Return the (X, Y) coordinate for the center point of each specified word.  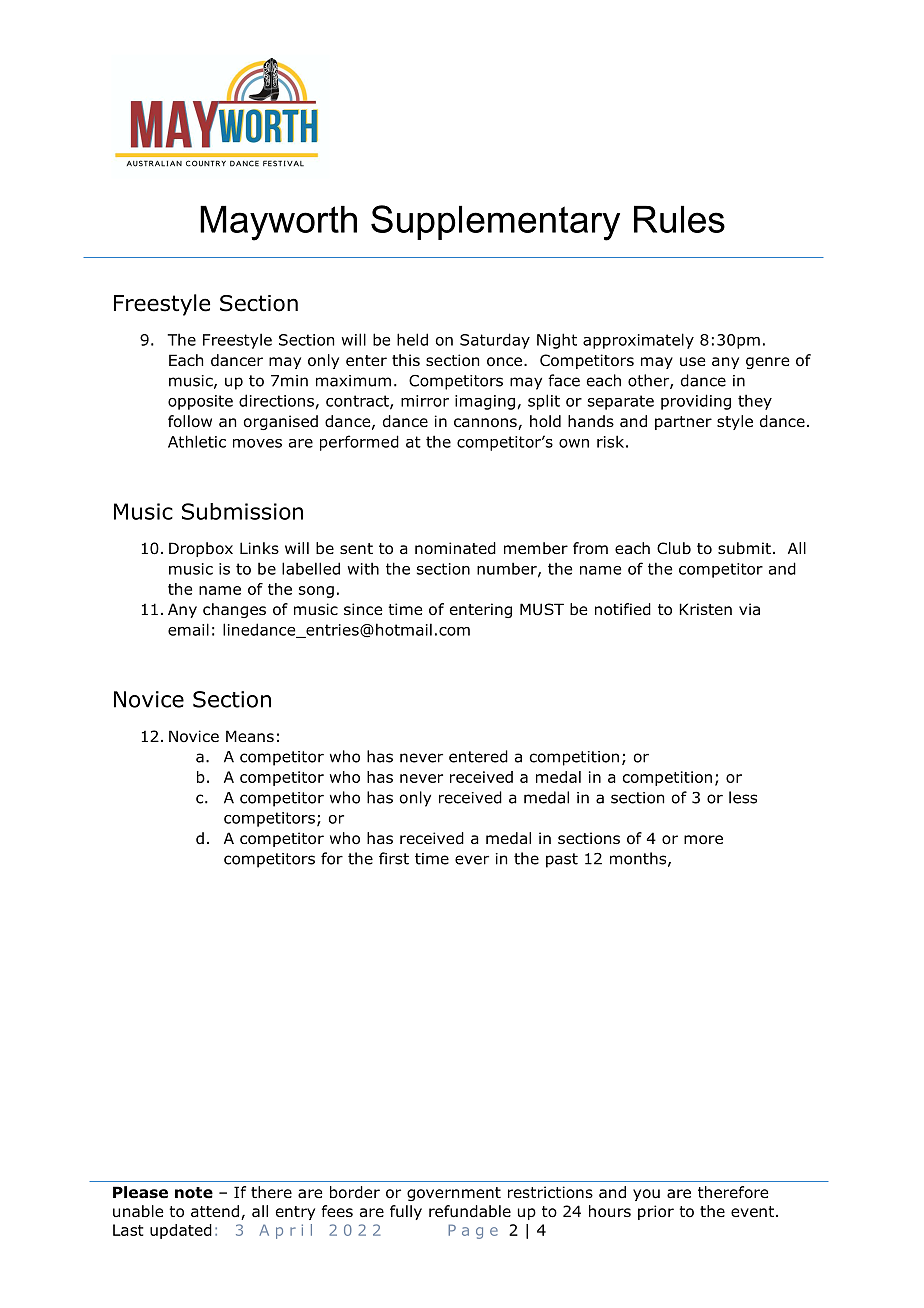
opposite (200, 402)
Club (674, 548)
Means (250, 736)
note (194, 1193)
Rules (679, 219)
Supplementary (495, 223)
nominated (455, 548)
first (394, 858)
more (703, 840)
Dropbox (201, 549)
